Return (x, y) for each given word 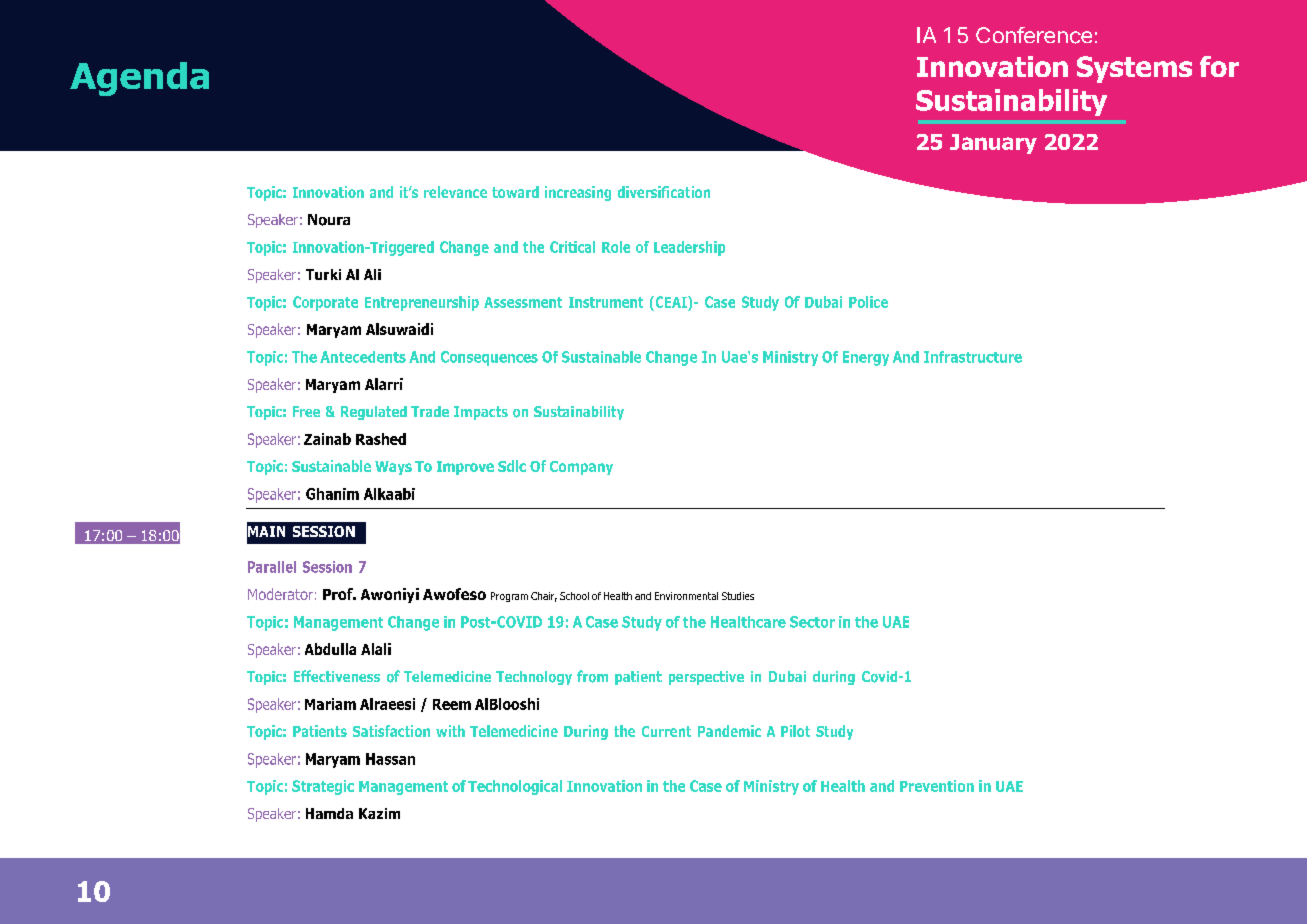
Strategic (323, 787)
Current (666, 731)
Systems (1134, 69)
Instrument (606, 302)
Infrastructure (973, 357)
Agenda (139, 79)
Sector (812, 622)
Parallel (272, 567)
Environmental (686, 596)
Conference (1034, 35)
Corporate (325, 303)
